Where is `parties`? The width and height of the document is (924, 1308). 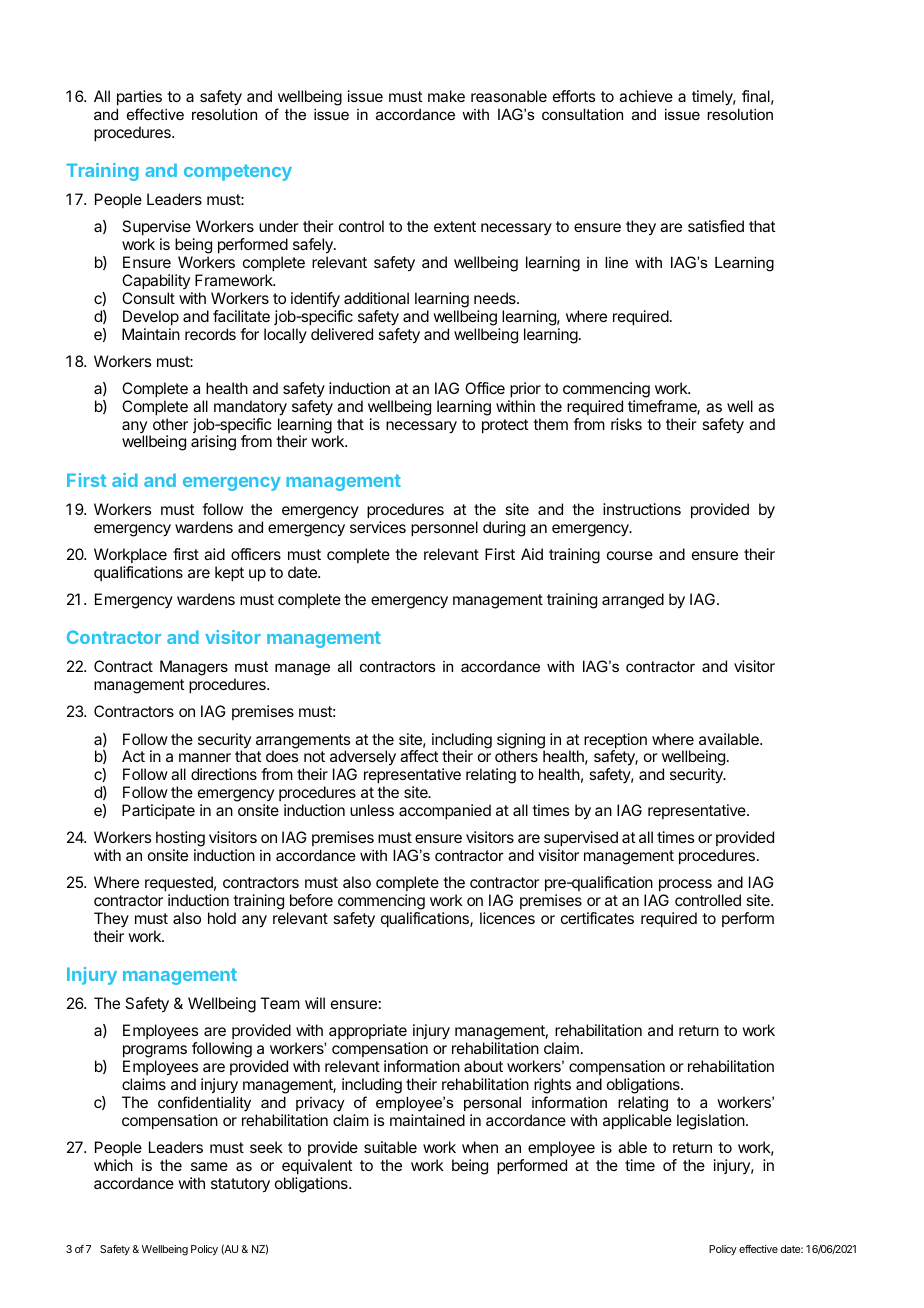 parties is located at coordinates (139, 98).
